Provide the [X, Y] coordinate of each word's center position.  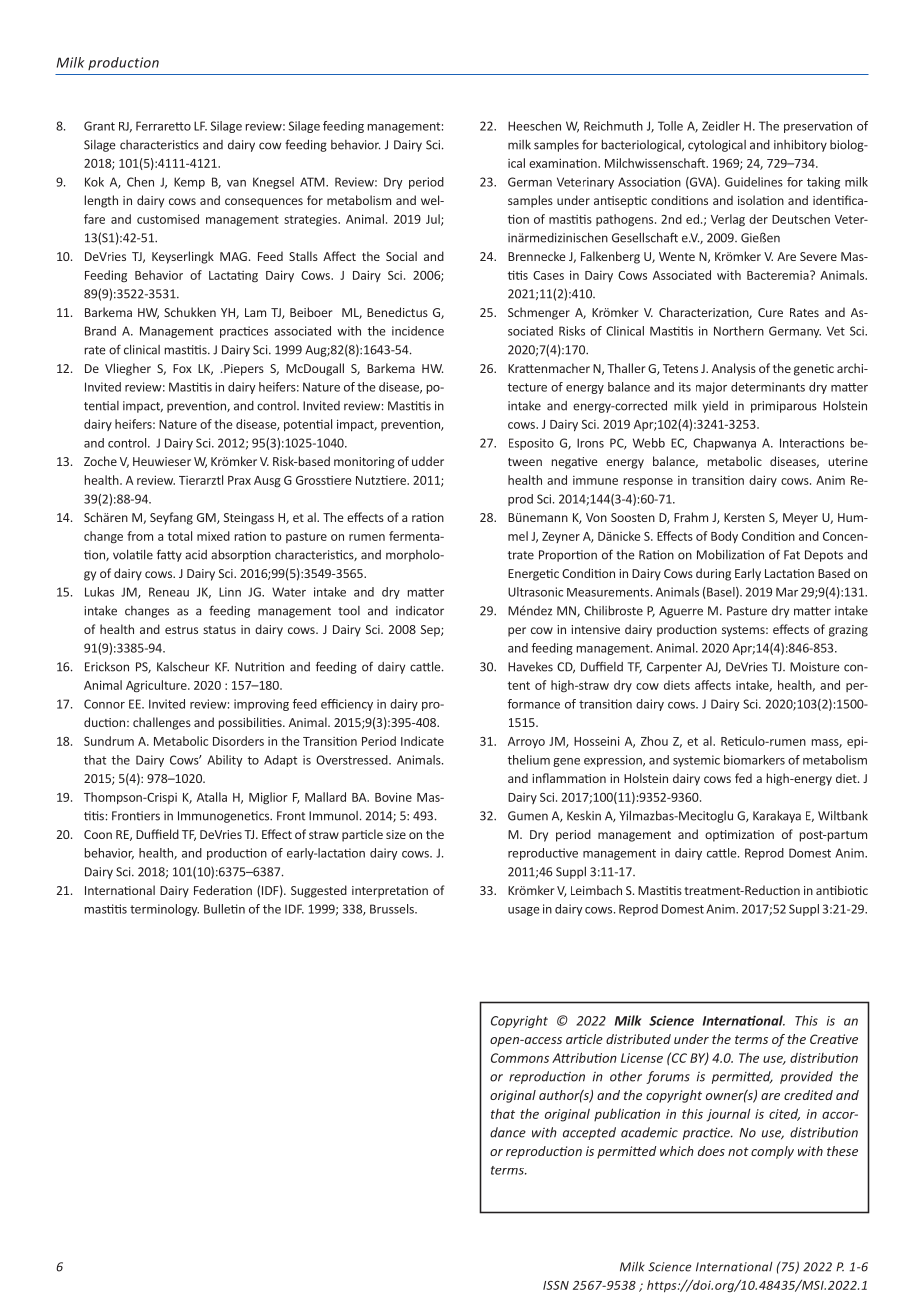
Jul [434, 220]
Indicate [422, 741]
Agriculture [157, 686]
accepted [589, 1133]
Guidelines [754, 182]
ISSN [556, 1285]
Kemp [189, 183]
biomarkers [754, 760]
